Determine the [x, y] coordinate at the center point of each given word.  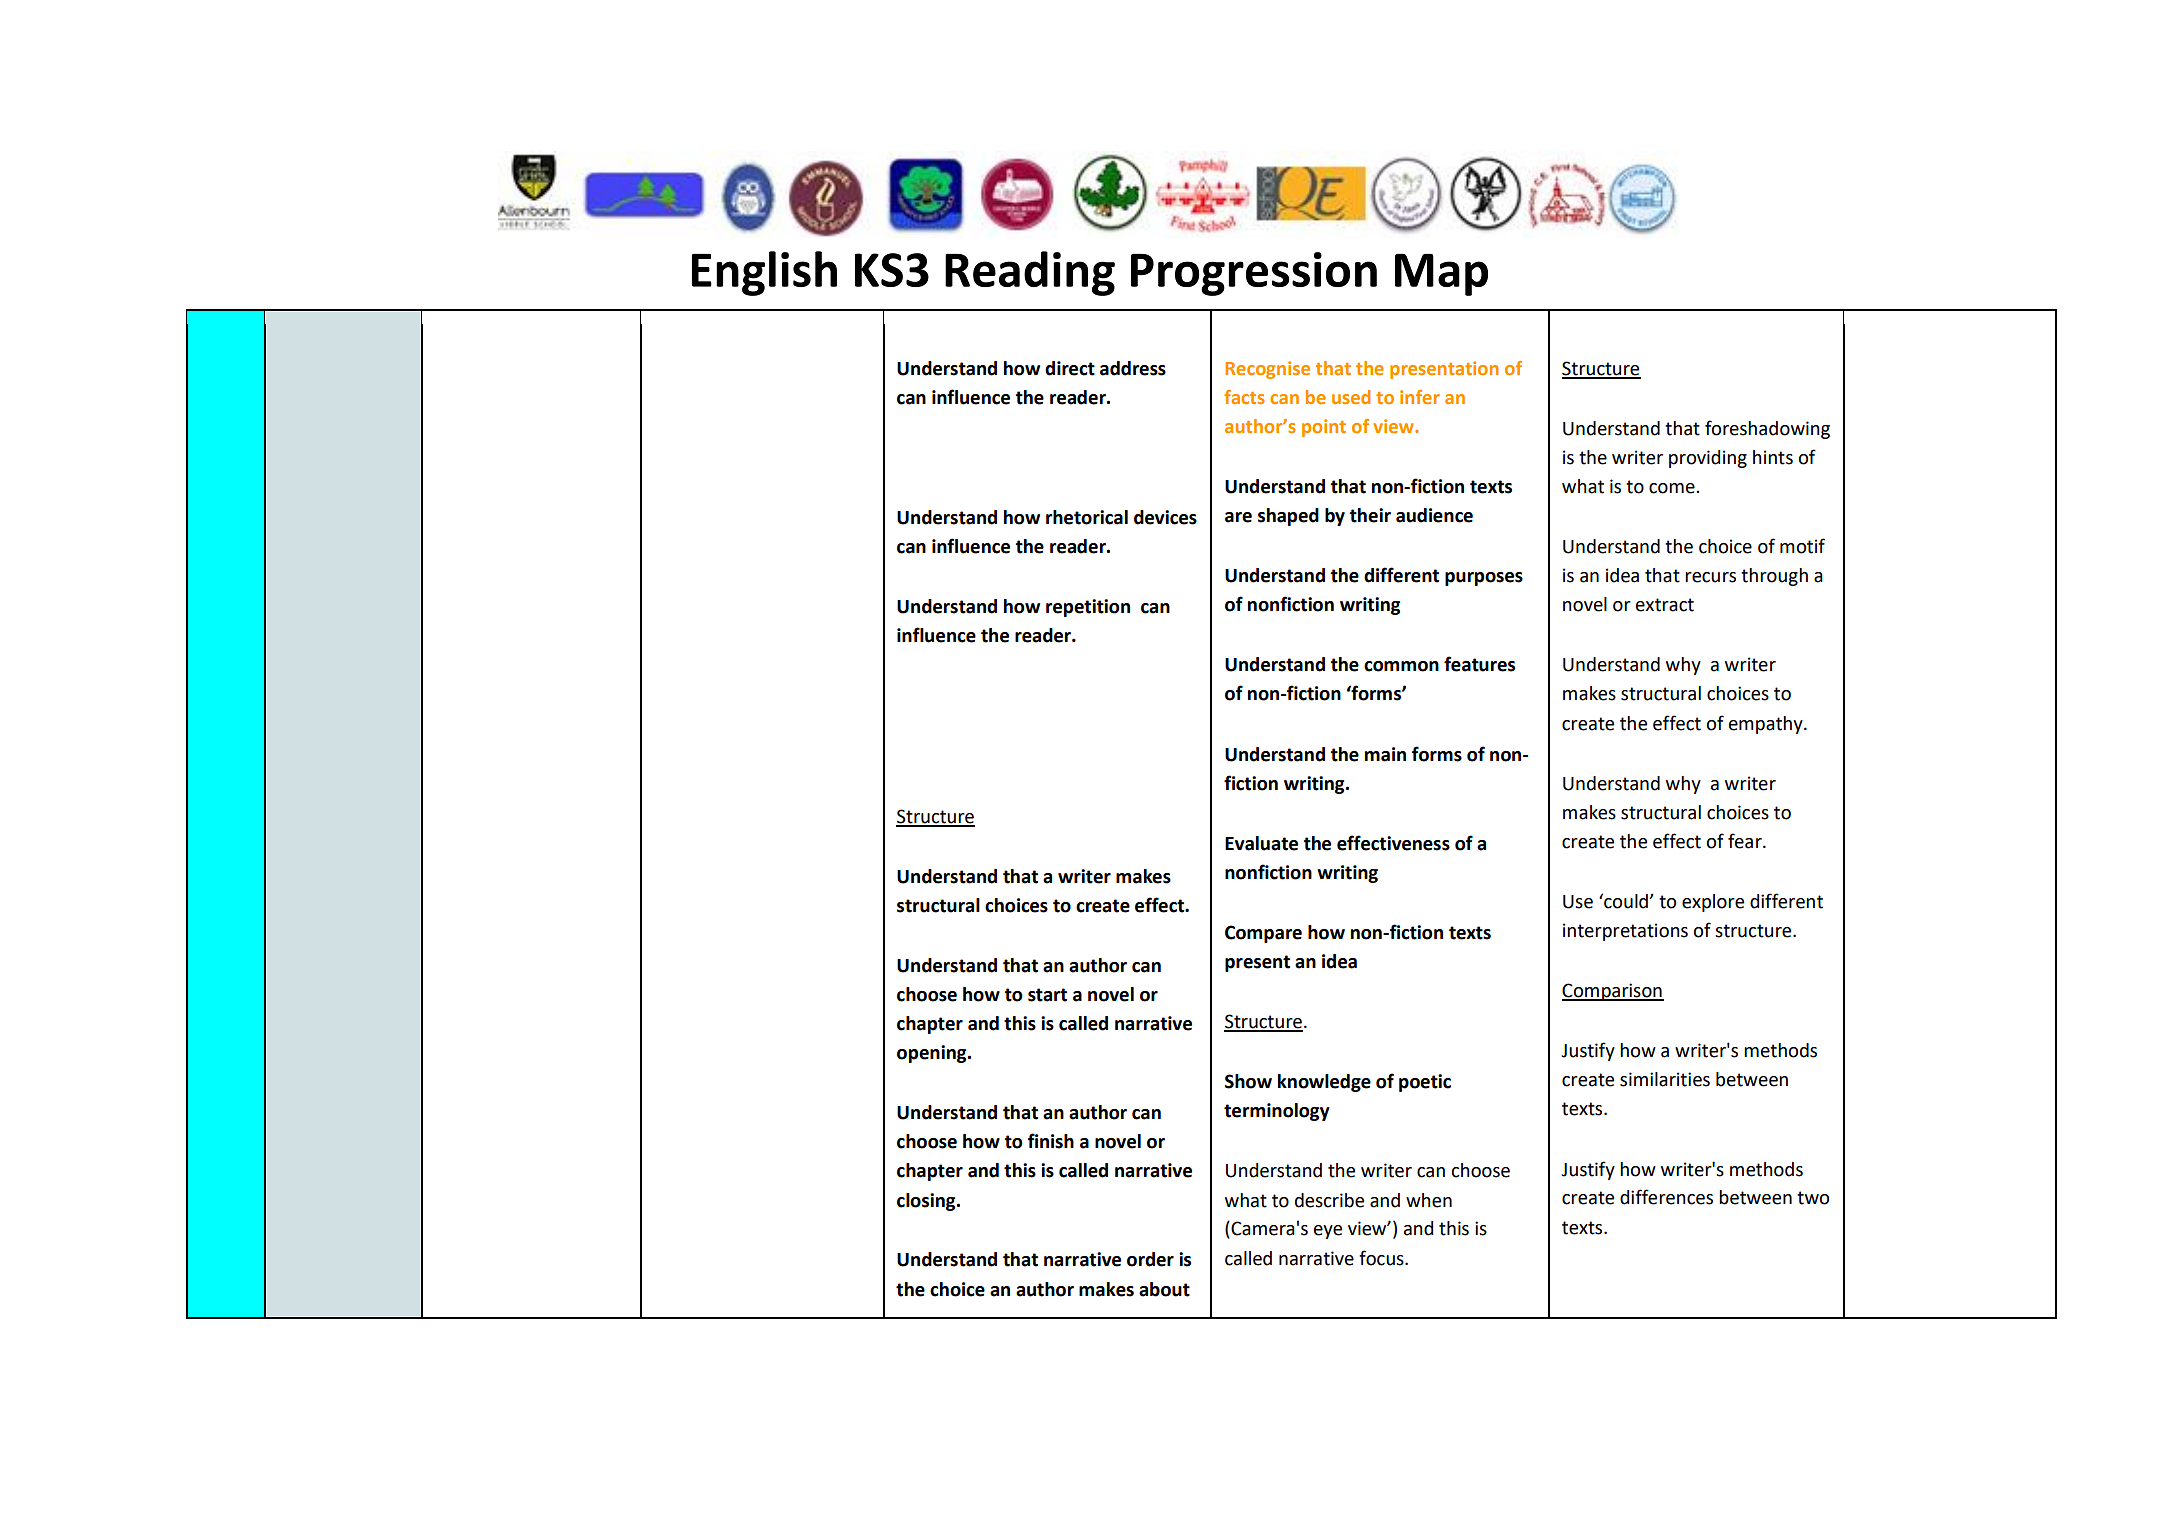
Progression [1254, 274]
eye [1328, 1232]
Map [1441, 275]
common [1401, 666]
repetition [1088, 608]
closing [927, 1202]
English [764, 273]
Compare [1263, 934]
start [1047, 995]
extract [1665, 605]
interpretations [1625, 932]
